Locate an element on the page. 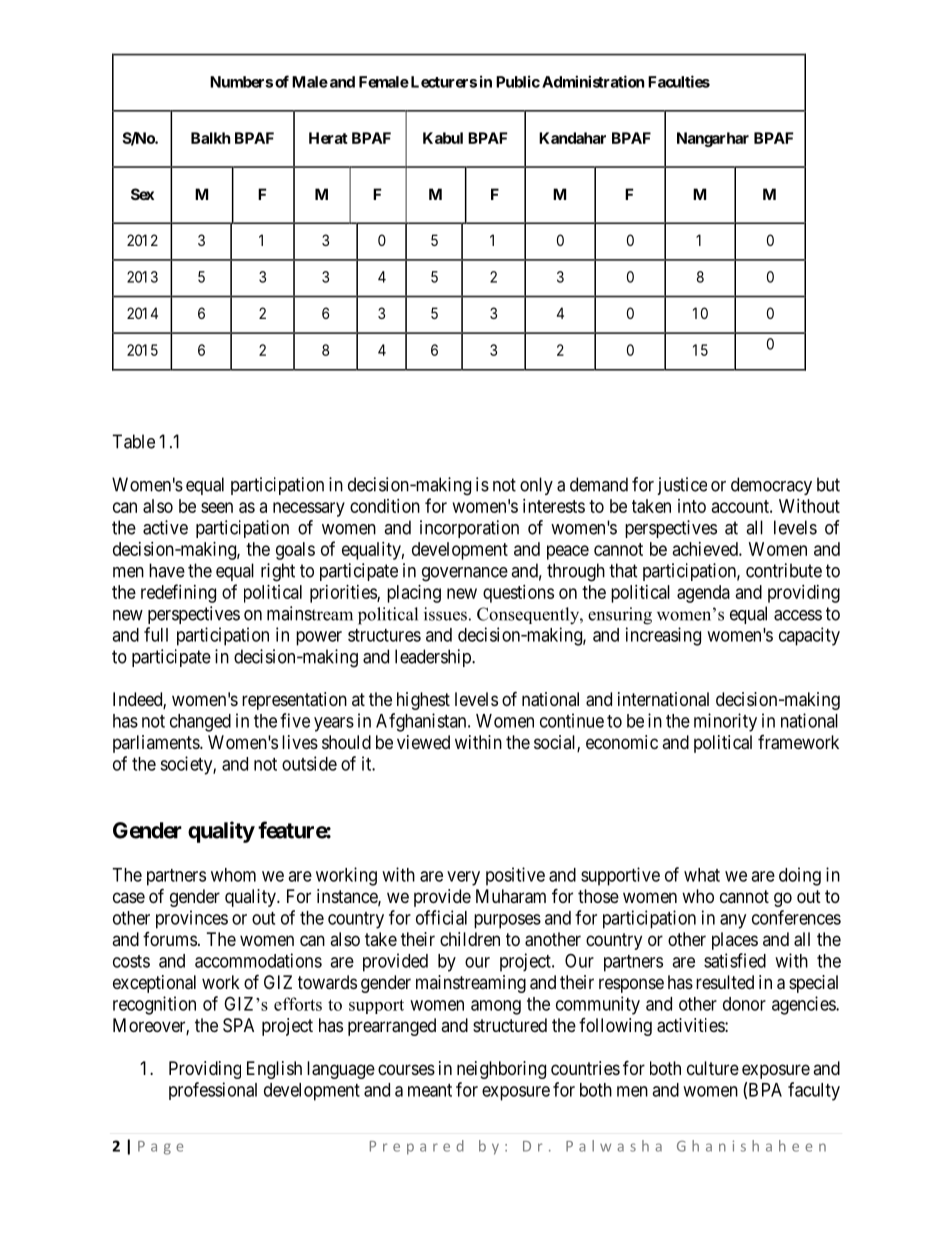 The width and height of the image is (952, 1233). Balkh is located at coordinates (210, 138).
